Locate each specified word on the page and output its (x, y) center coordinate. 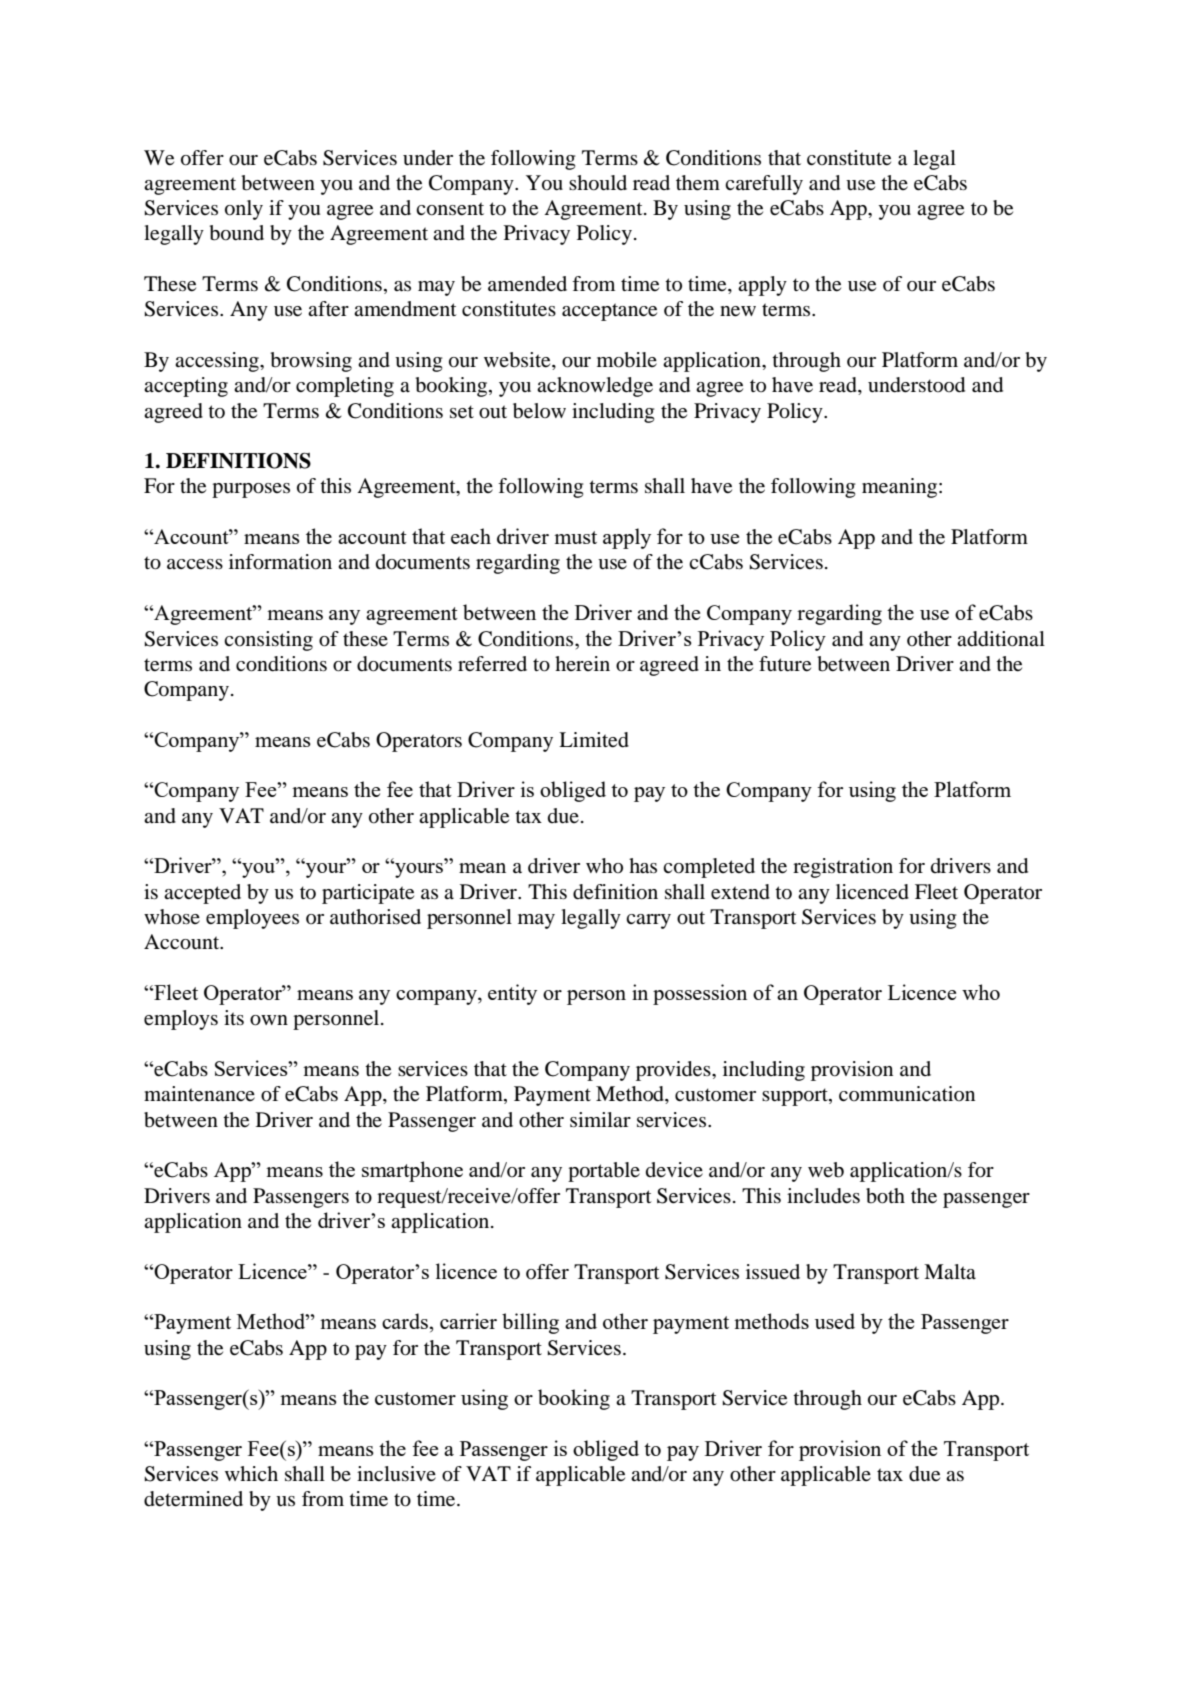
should (598, 183)
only (244, 210)
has (643, 866)
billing (530, 1323)
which (251, 1473)
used (835, 1321)
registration (843, 868)
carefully (764, 185)
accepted (202, 894)
